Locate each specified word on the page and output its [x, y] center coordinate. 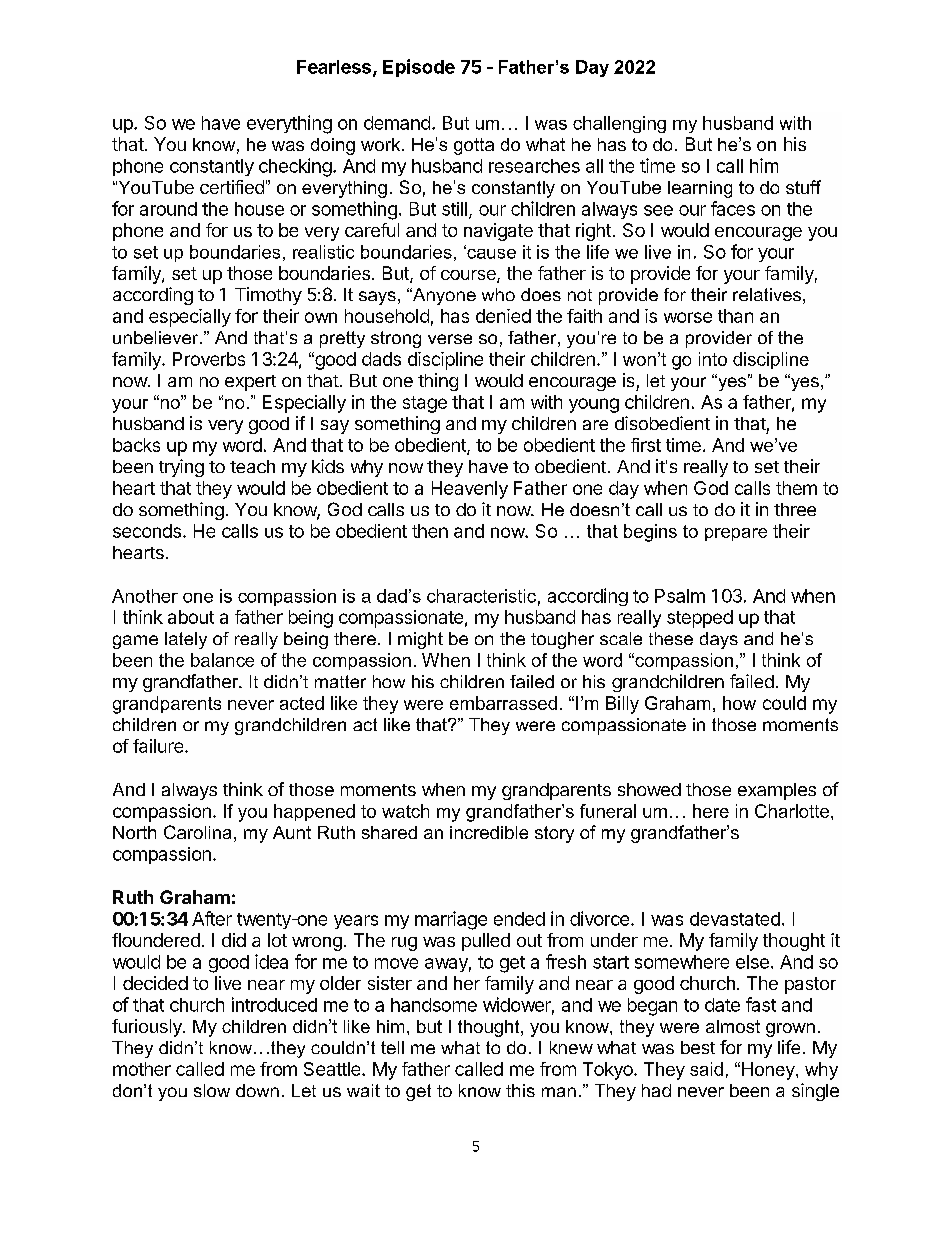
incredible [489, 832]
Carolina [197, 832]
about [191, 617]
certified [232, 187]
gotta [474, 146]
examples [777, 791]
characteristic [481, 596]
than [735, 316]
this [520, 1090]
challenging [619, 124]
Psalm [680, 596]
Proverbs [209, 359]
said [706, 1069]
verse [450, 339]
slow [212, 1090]
